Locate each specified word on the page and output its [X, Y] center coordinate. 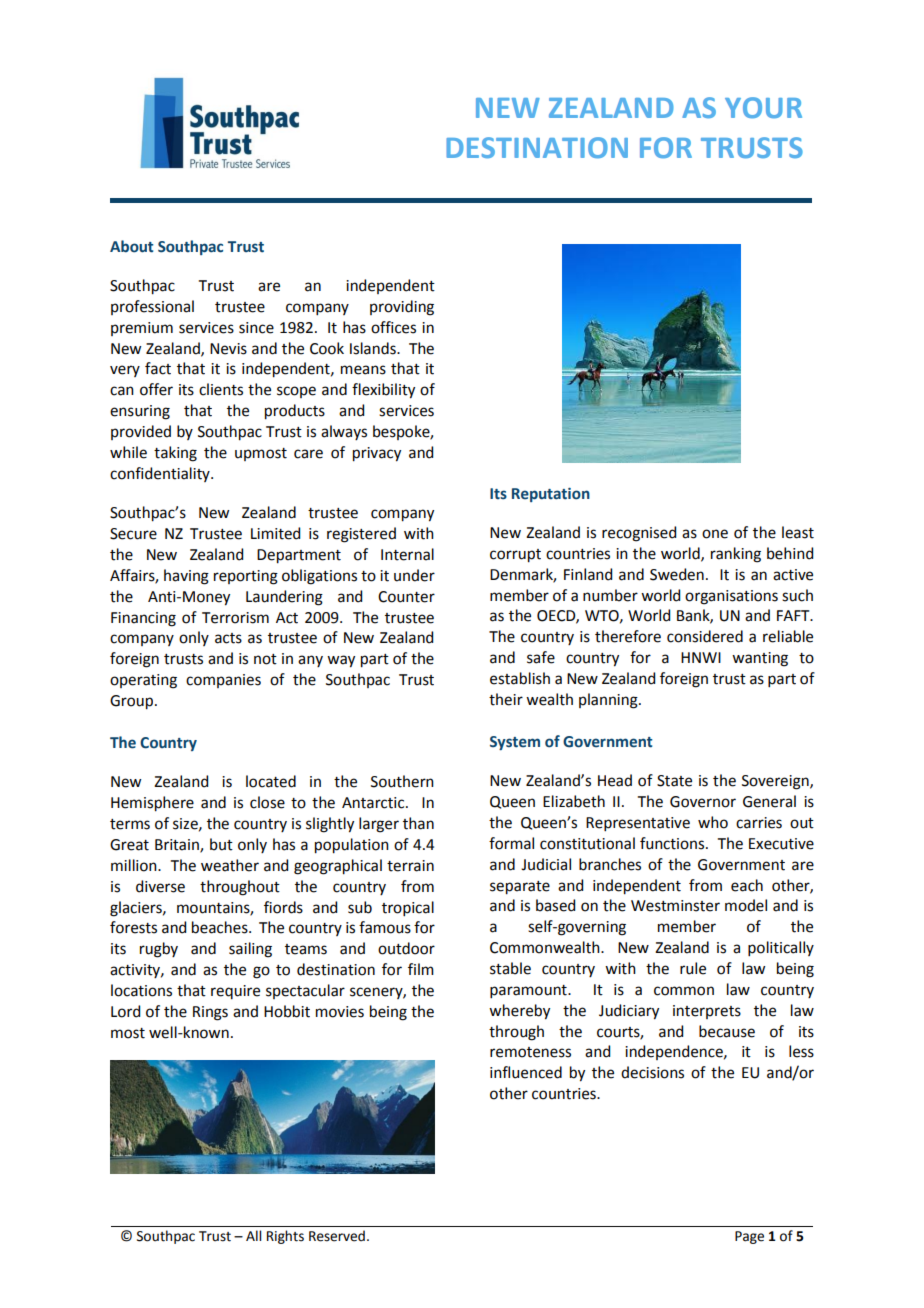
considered [705, 636]
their [506, 699]
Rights [285, 1237]
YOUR [763, 107]
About [132, 246]
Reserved [337, 1236]
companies [223, 681]
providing [402, 308]
